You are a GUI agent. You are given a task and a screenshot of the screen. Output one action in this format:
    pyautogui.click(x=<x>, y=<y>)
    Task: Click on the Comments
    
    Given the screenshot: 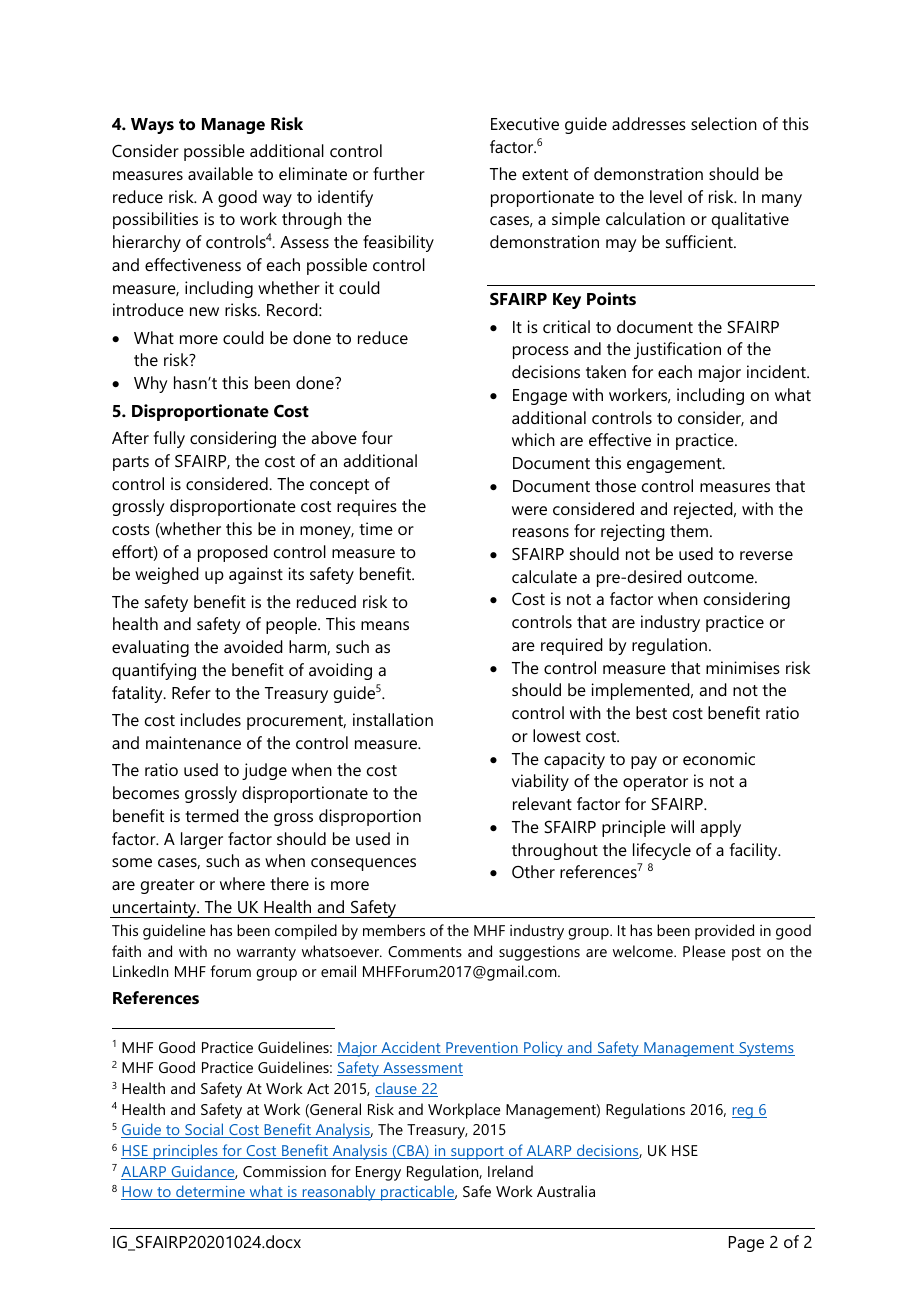 What is the action you would take?
    pyautogui.click(x=425, y=951)
